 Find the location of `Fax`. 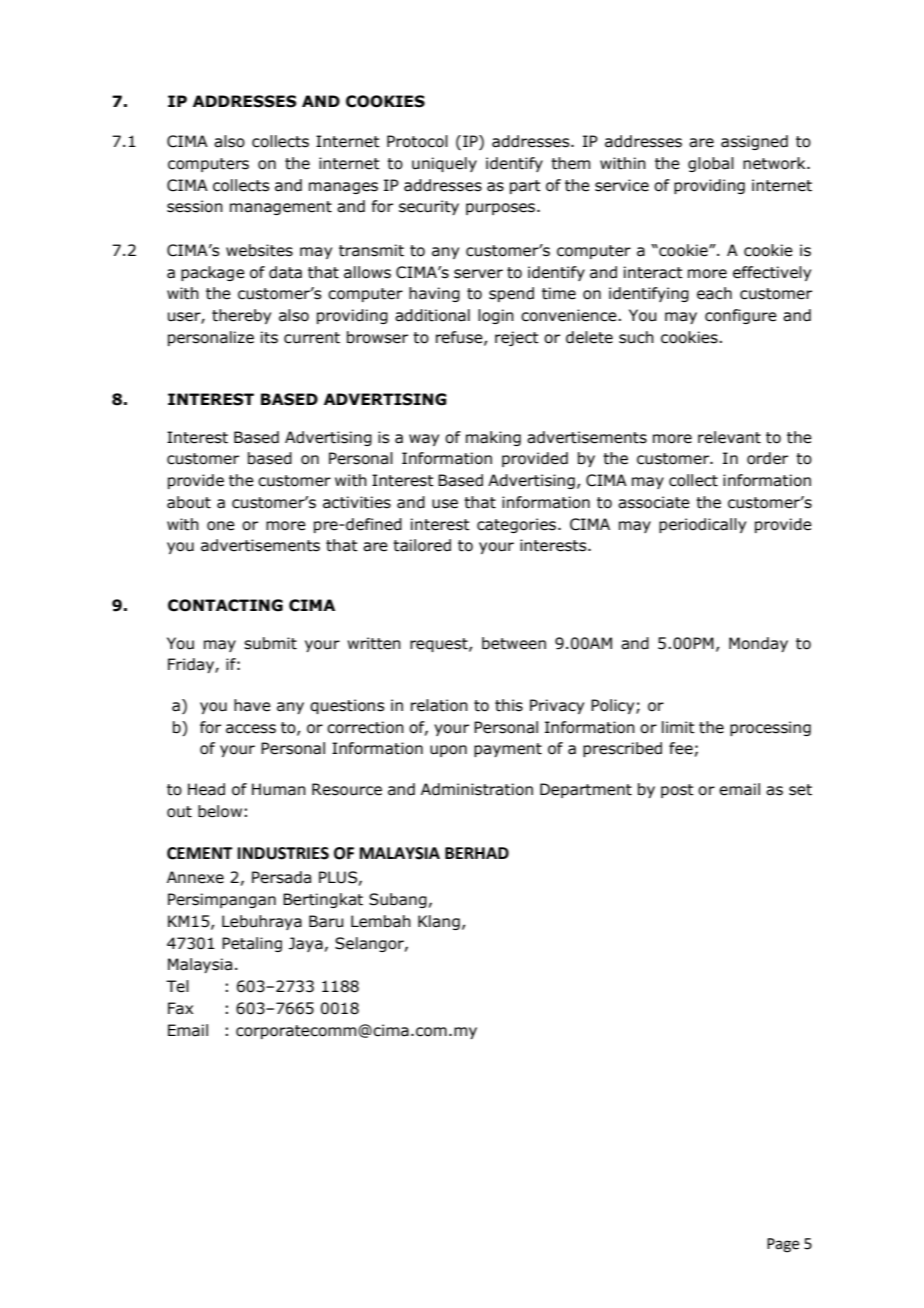

Fax is located at coordinates (180, 1008).
